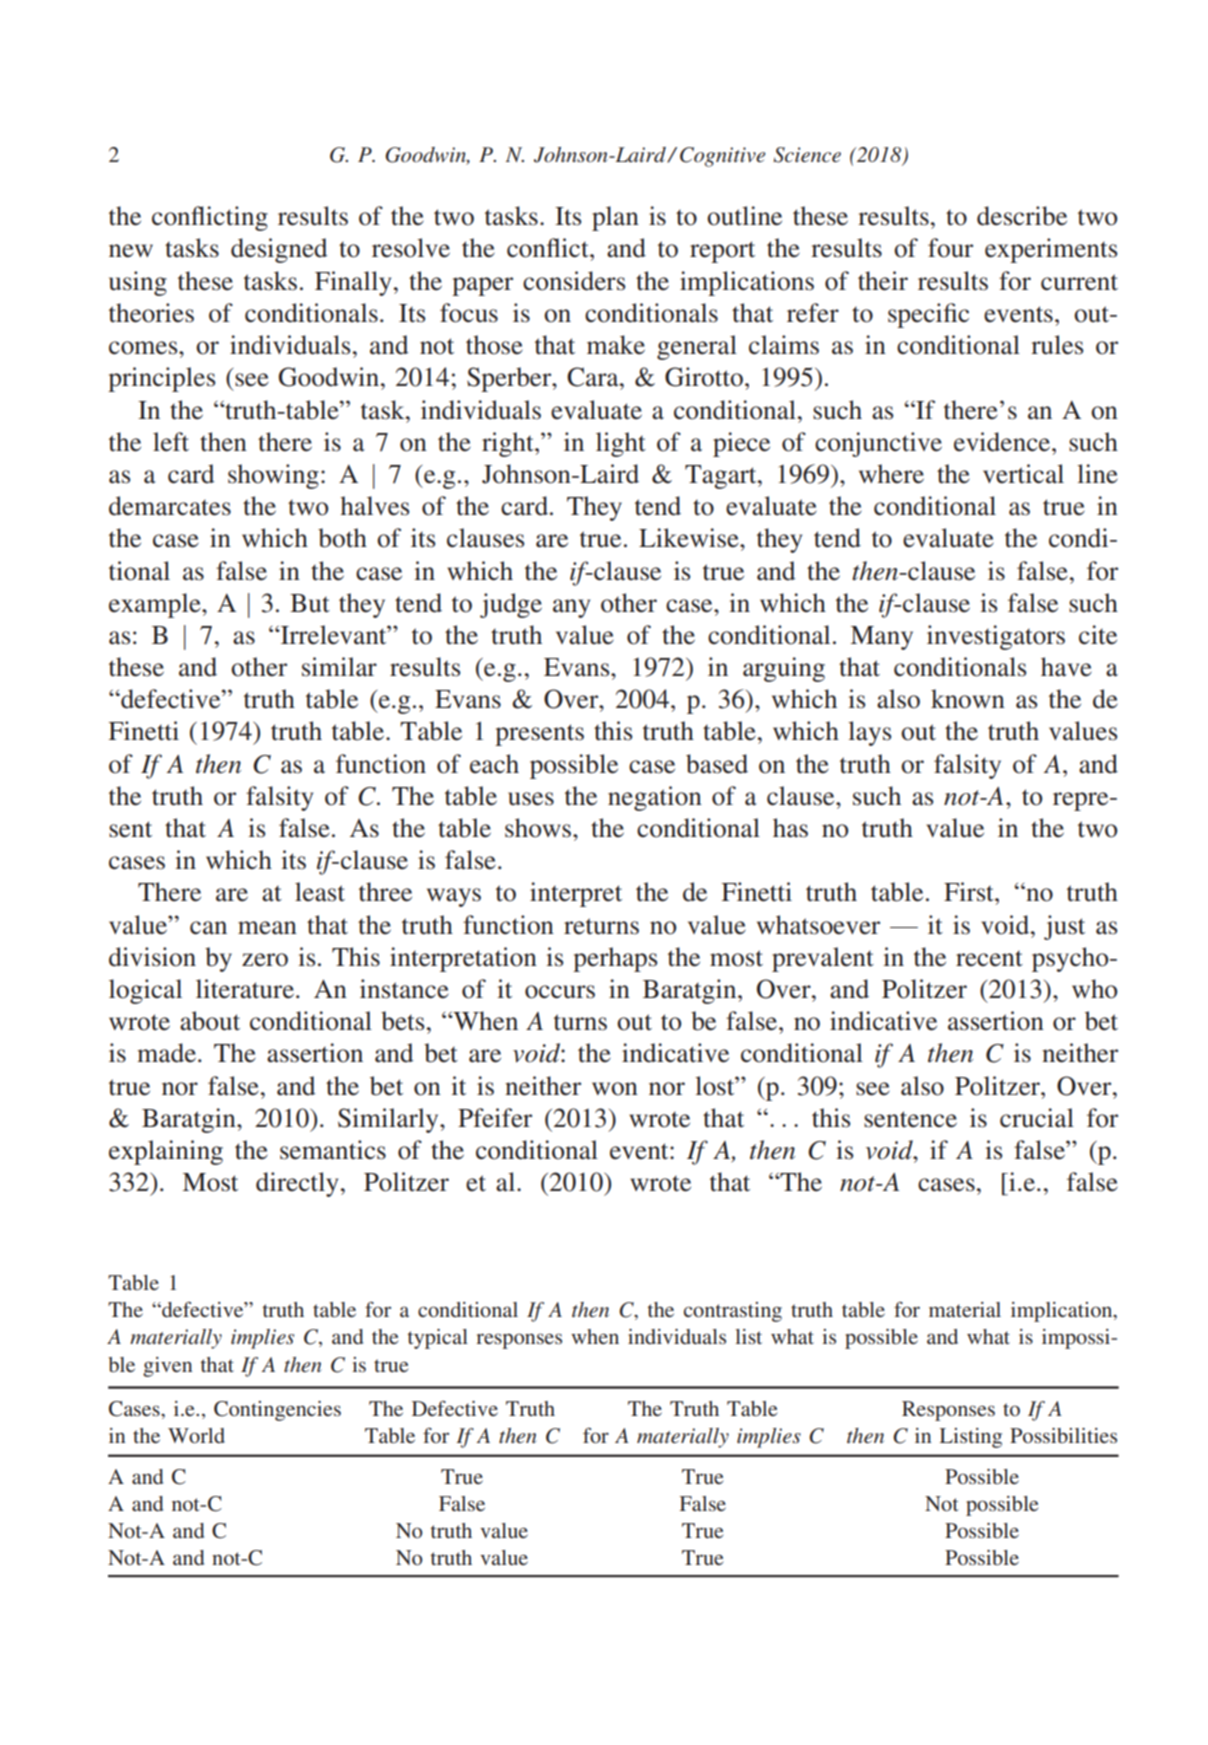 The image size is (1208, 1745). I want to click on evidence, so click(1003, 442).
